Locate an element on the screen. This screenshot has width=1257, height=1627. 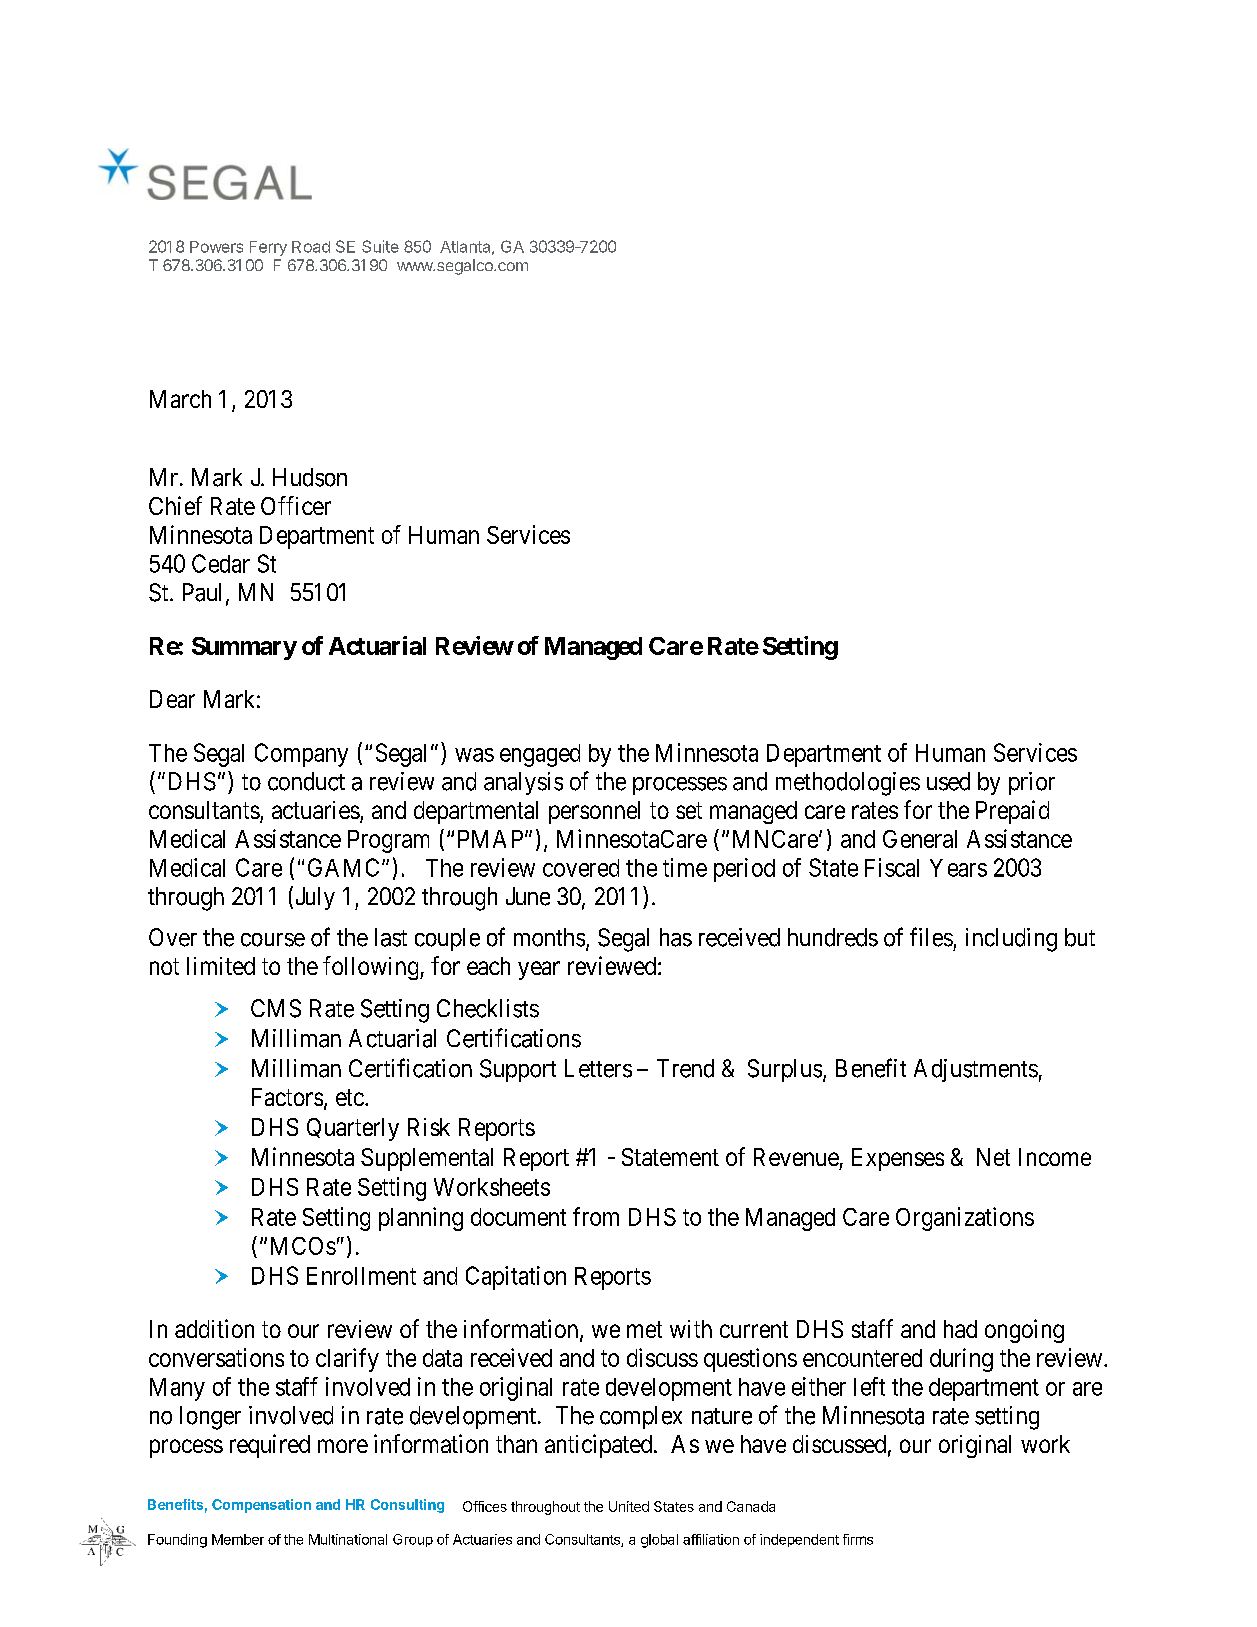
Road is located at coordinates (311, 247).
